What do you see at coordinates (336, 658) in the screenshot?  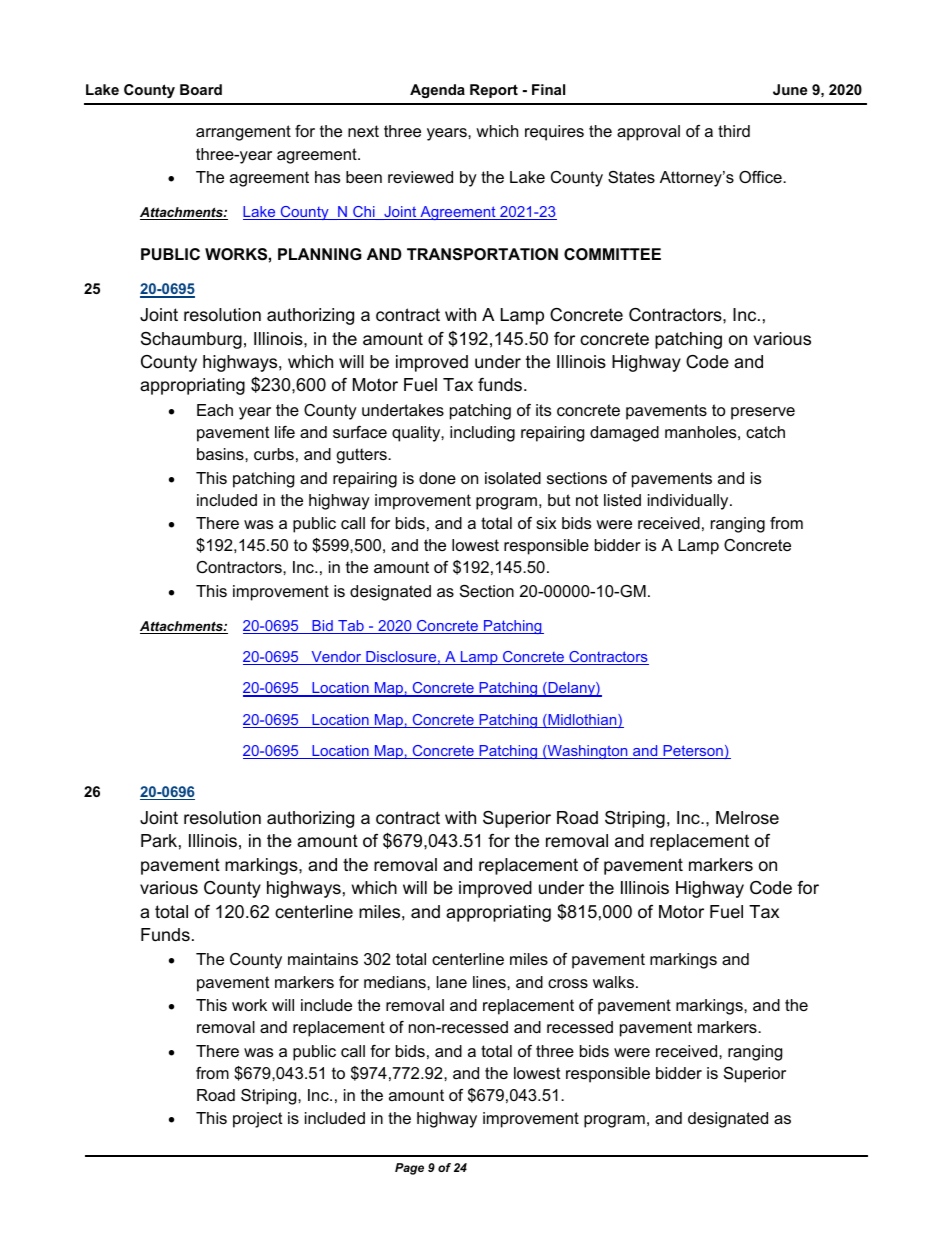 I see `Vendor` at bounding box center [336, 658].
